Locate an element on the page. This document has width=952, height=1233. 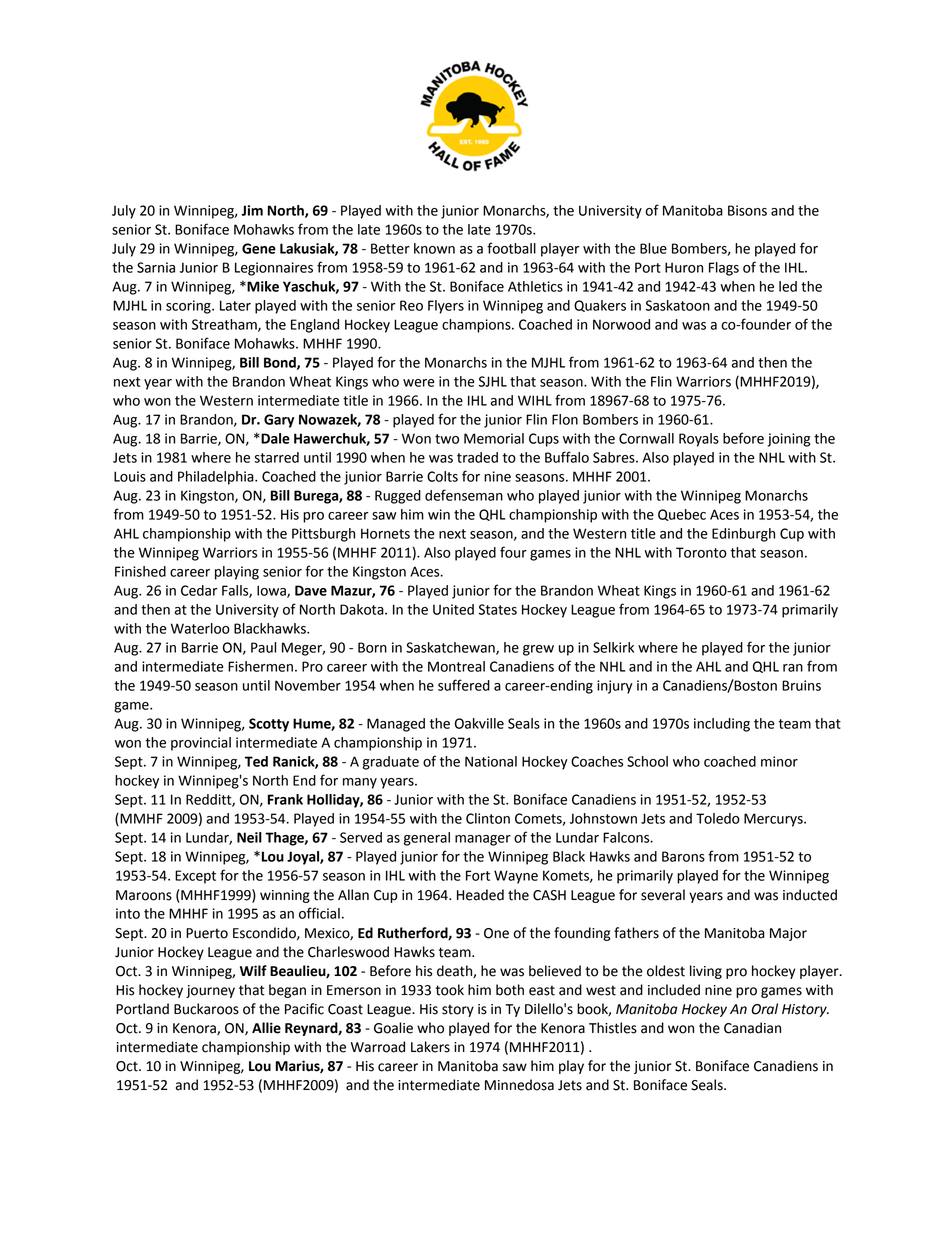
Bruins is located at coordinates (801, 685).
